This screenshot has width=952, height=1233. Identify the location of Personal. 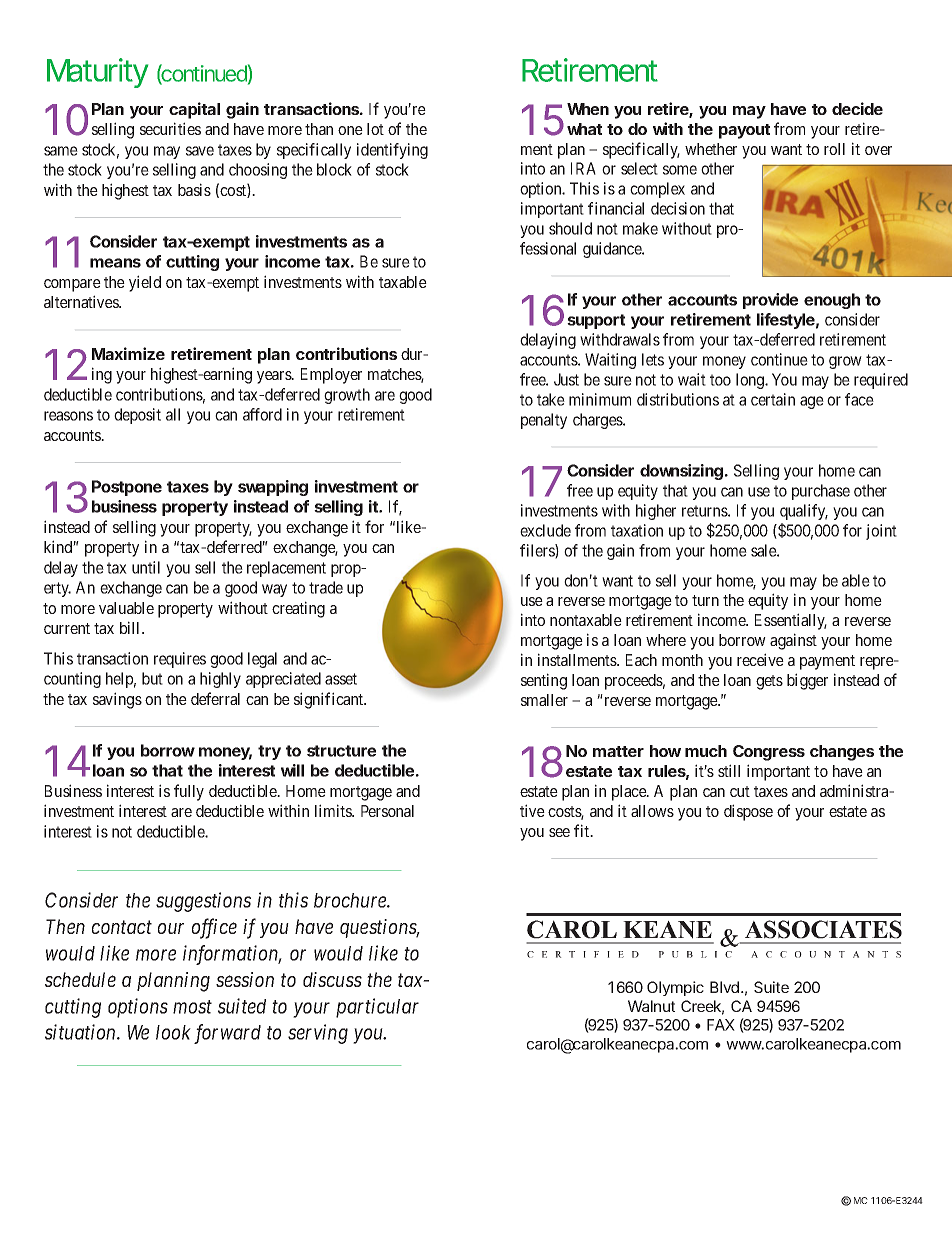
(387, 811).
